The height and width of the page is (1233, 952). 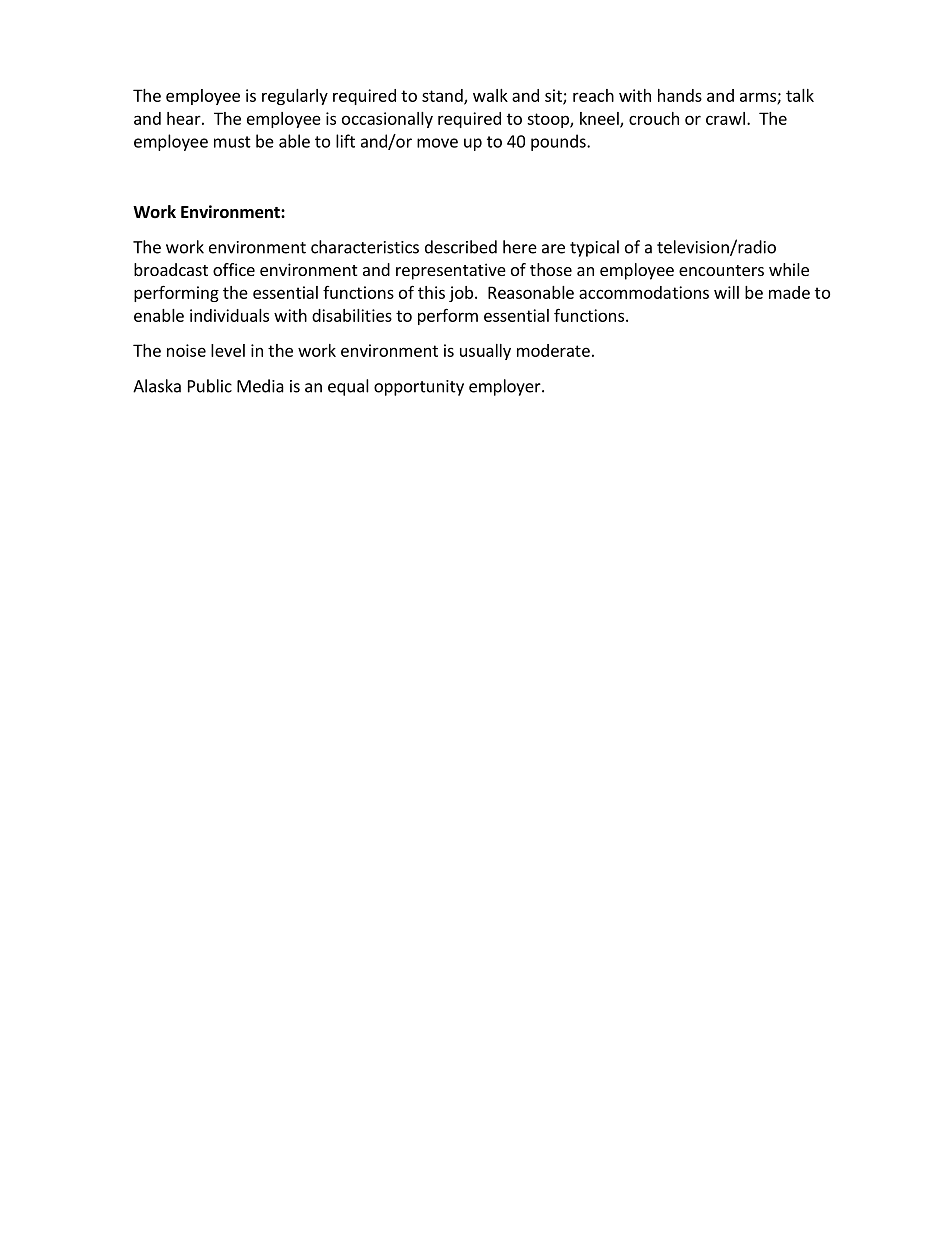 I want to click on job, so click(x=461, y=294).
